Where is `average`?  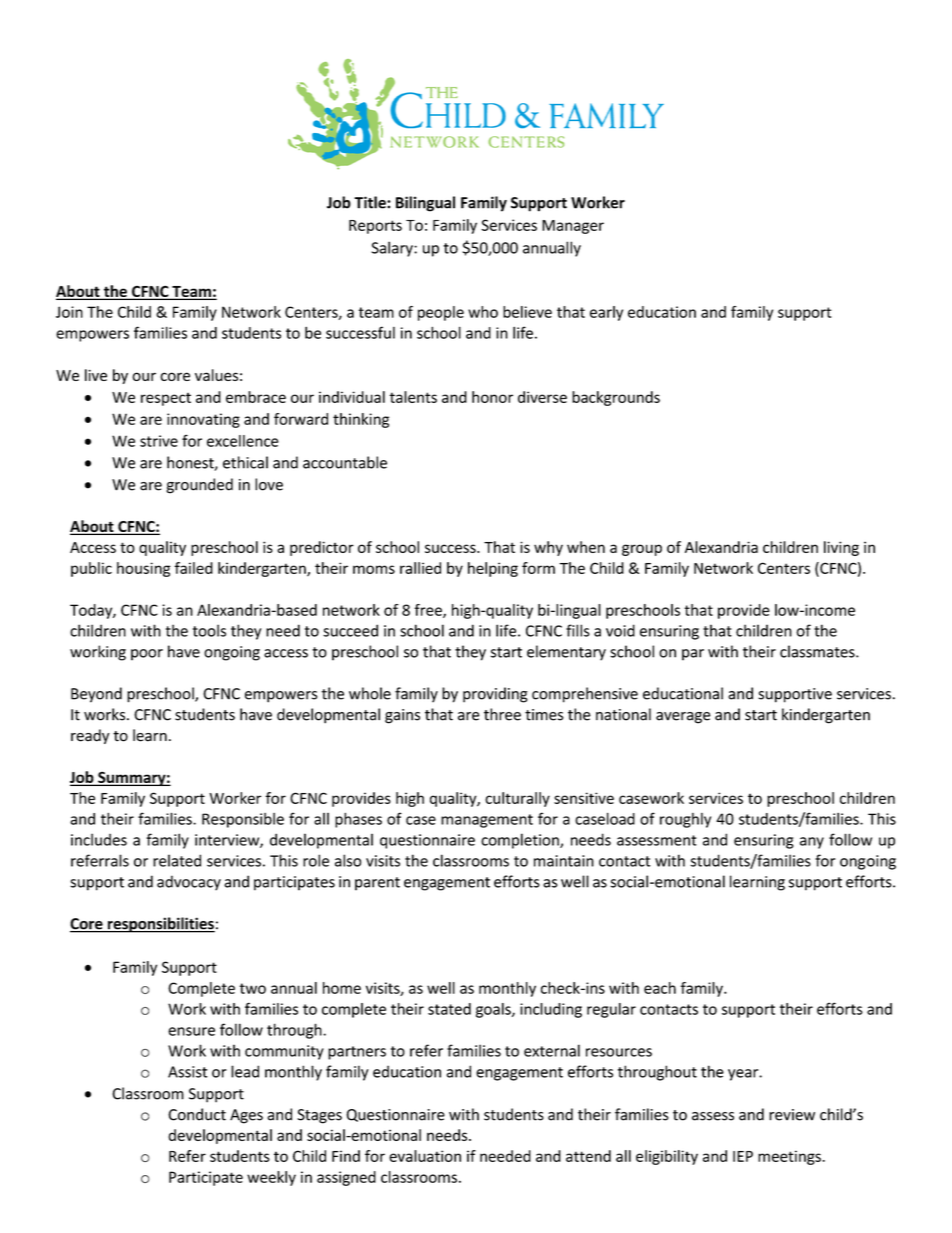 average is located at coordinates (683, 718).
